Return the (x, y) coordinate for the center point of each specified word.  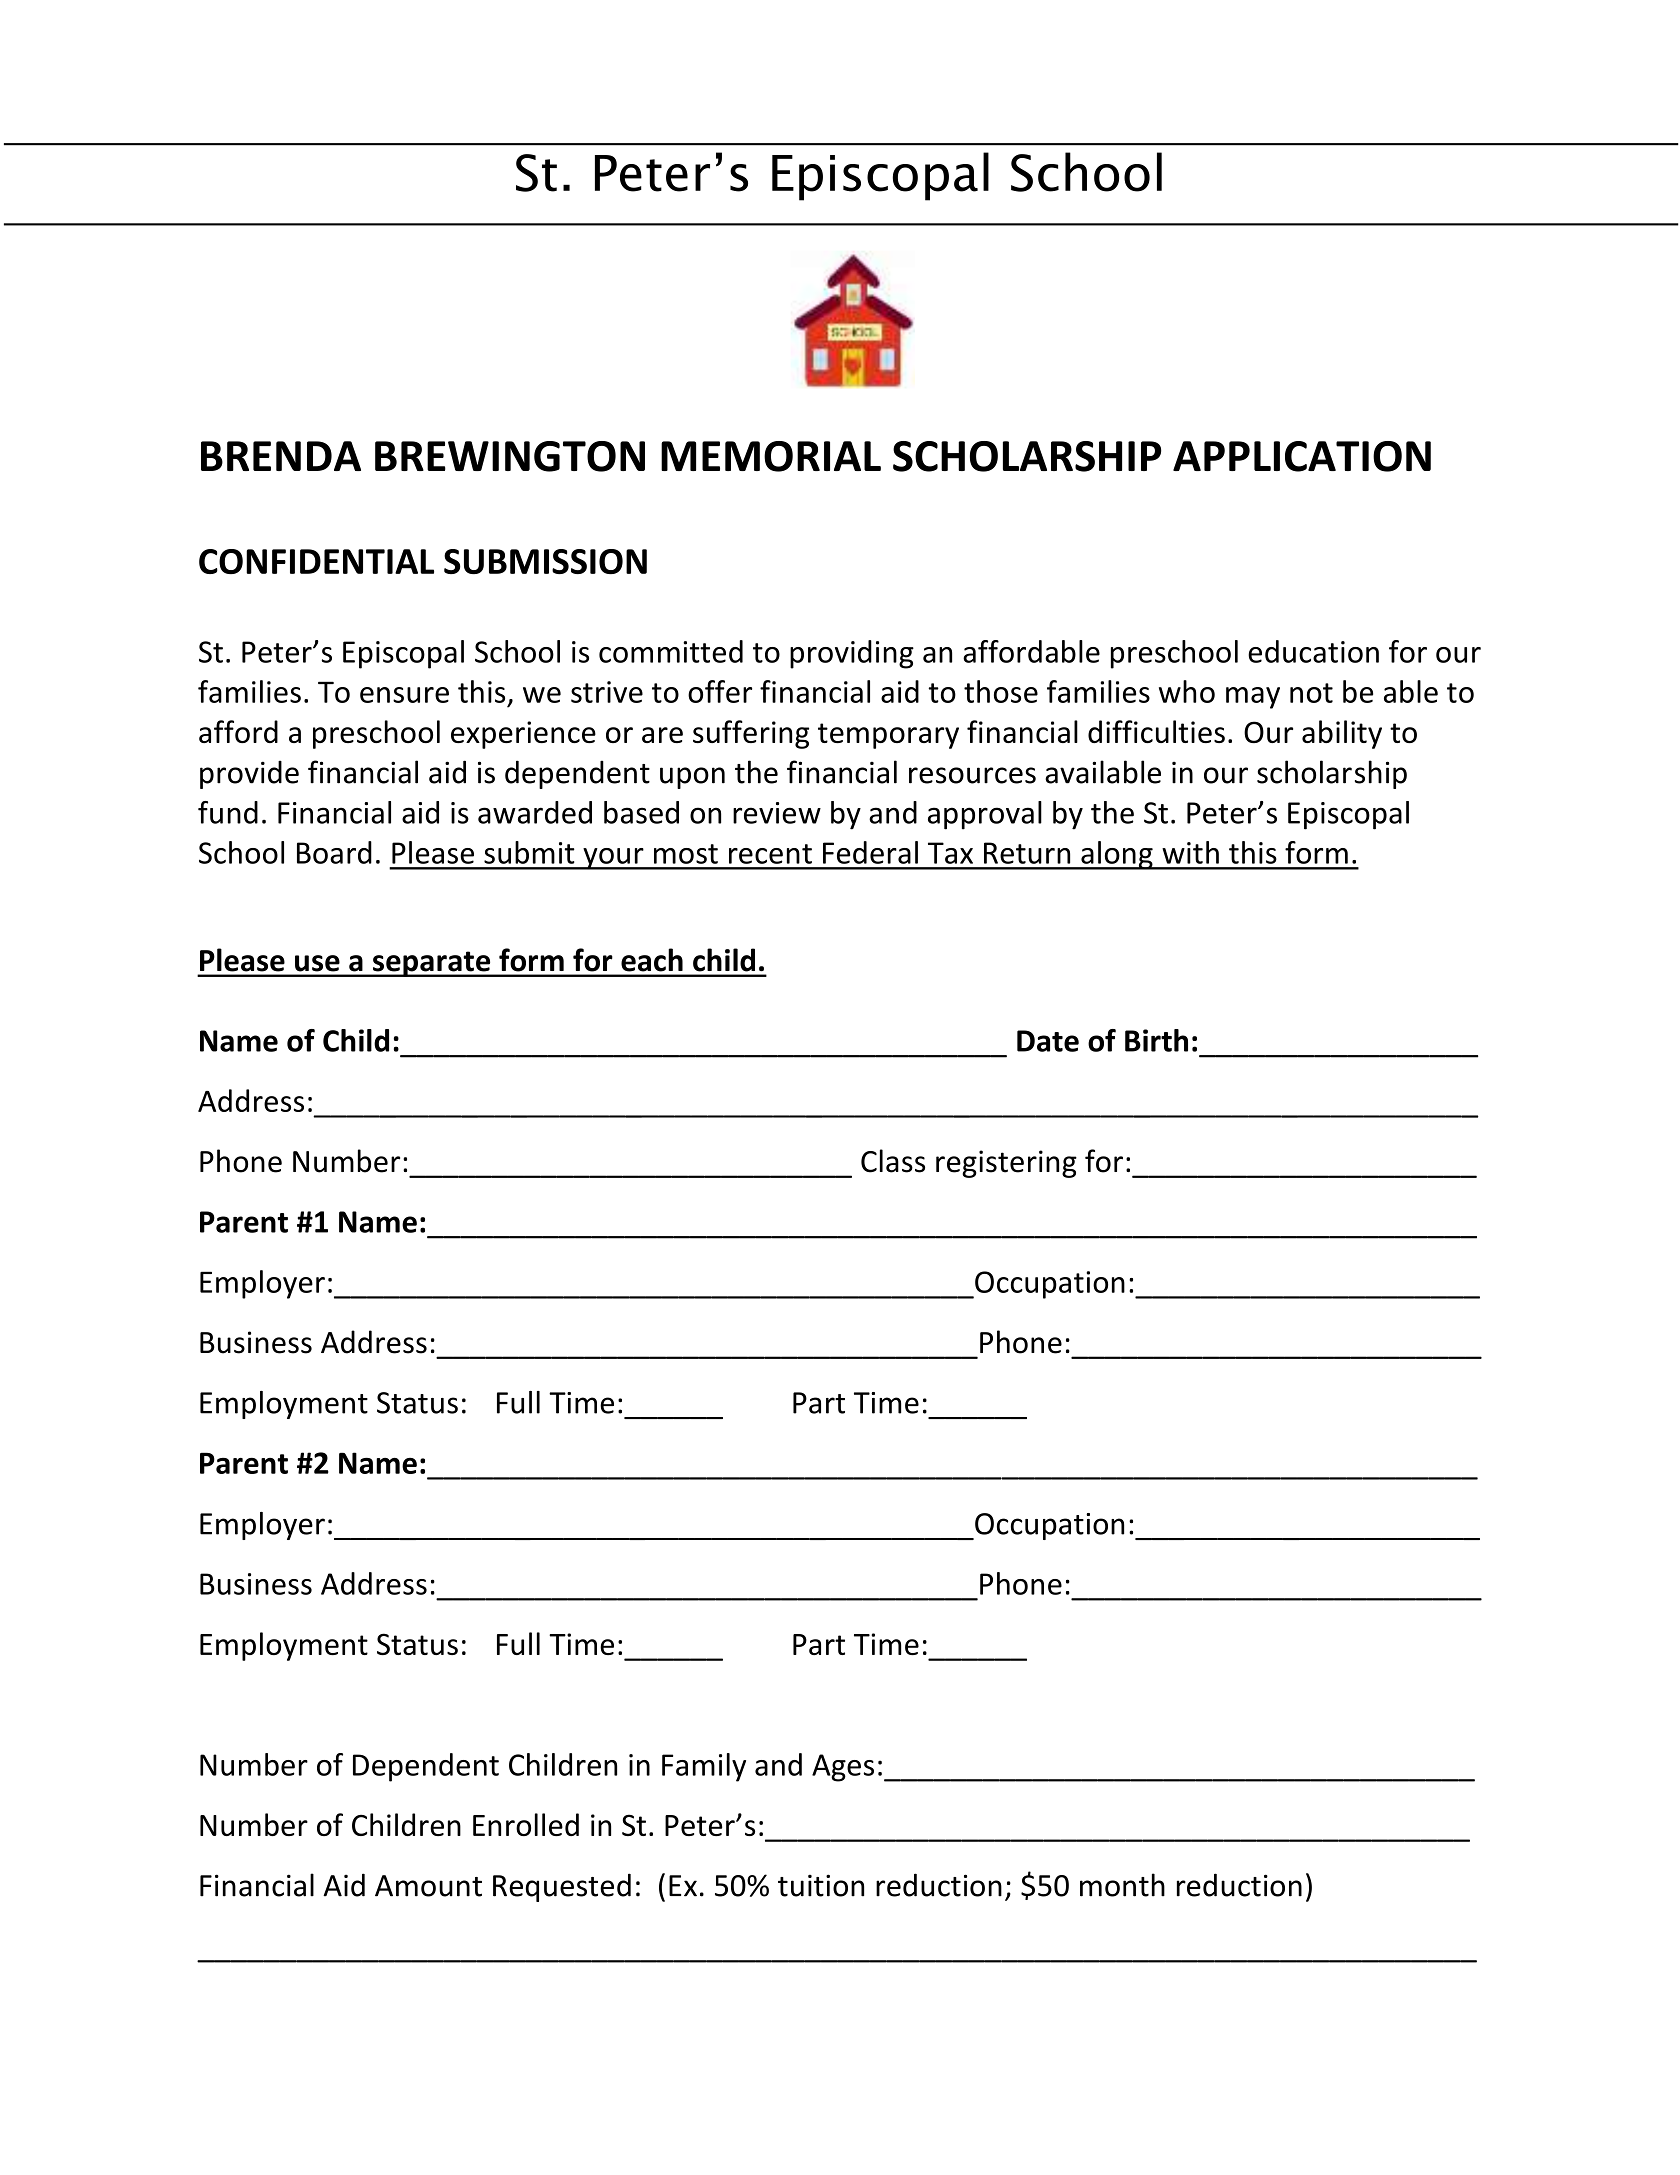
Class (893, 1161)
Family (704, 1767)
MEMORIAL (771, 456)
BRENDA (281, 456)
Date (1048, 1041)
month (1122, 1885)
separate (432, 964)
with (1190, 852)
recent (770, 854)
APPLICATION (1302, 456)
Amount (428, 1886)
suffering (751, 734)
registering (1006, 1164)
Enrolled (526, 1824)
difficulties (1156, 731)
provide (249, 775)
